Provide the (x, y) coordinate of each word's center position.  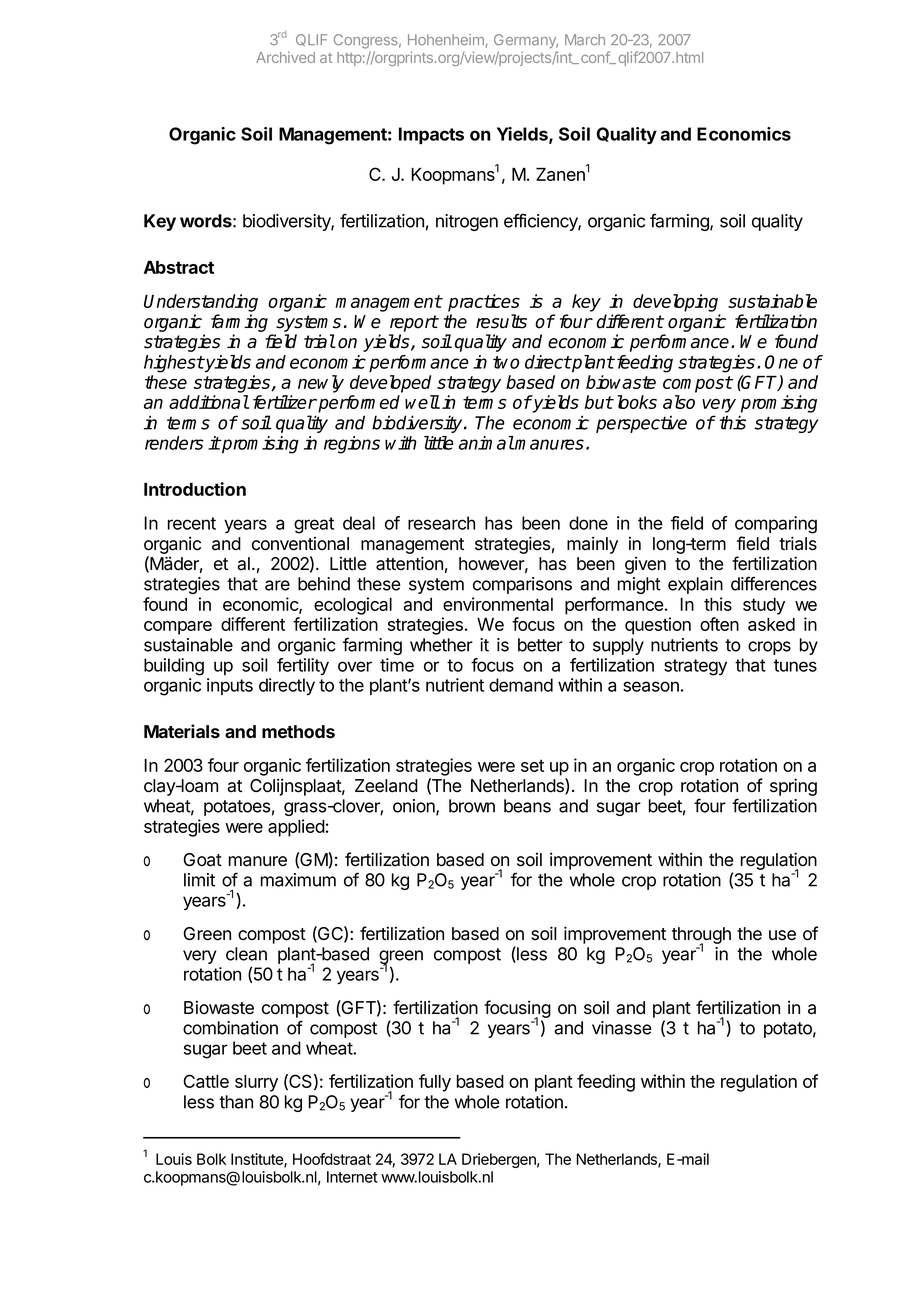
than (236, 1102)
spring (793, 787)
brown (472, 806)
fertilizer (285, 402)
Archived (285, 57)
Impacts (431, 135)
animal (486, 443)
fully (435, 1083)
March (585, 40)
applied (296, 828)
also (679, 402)
